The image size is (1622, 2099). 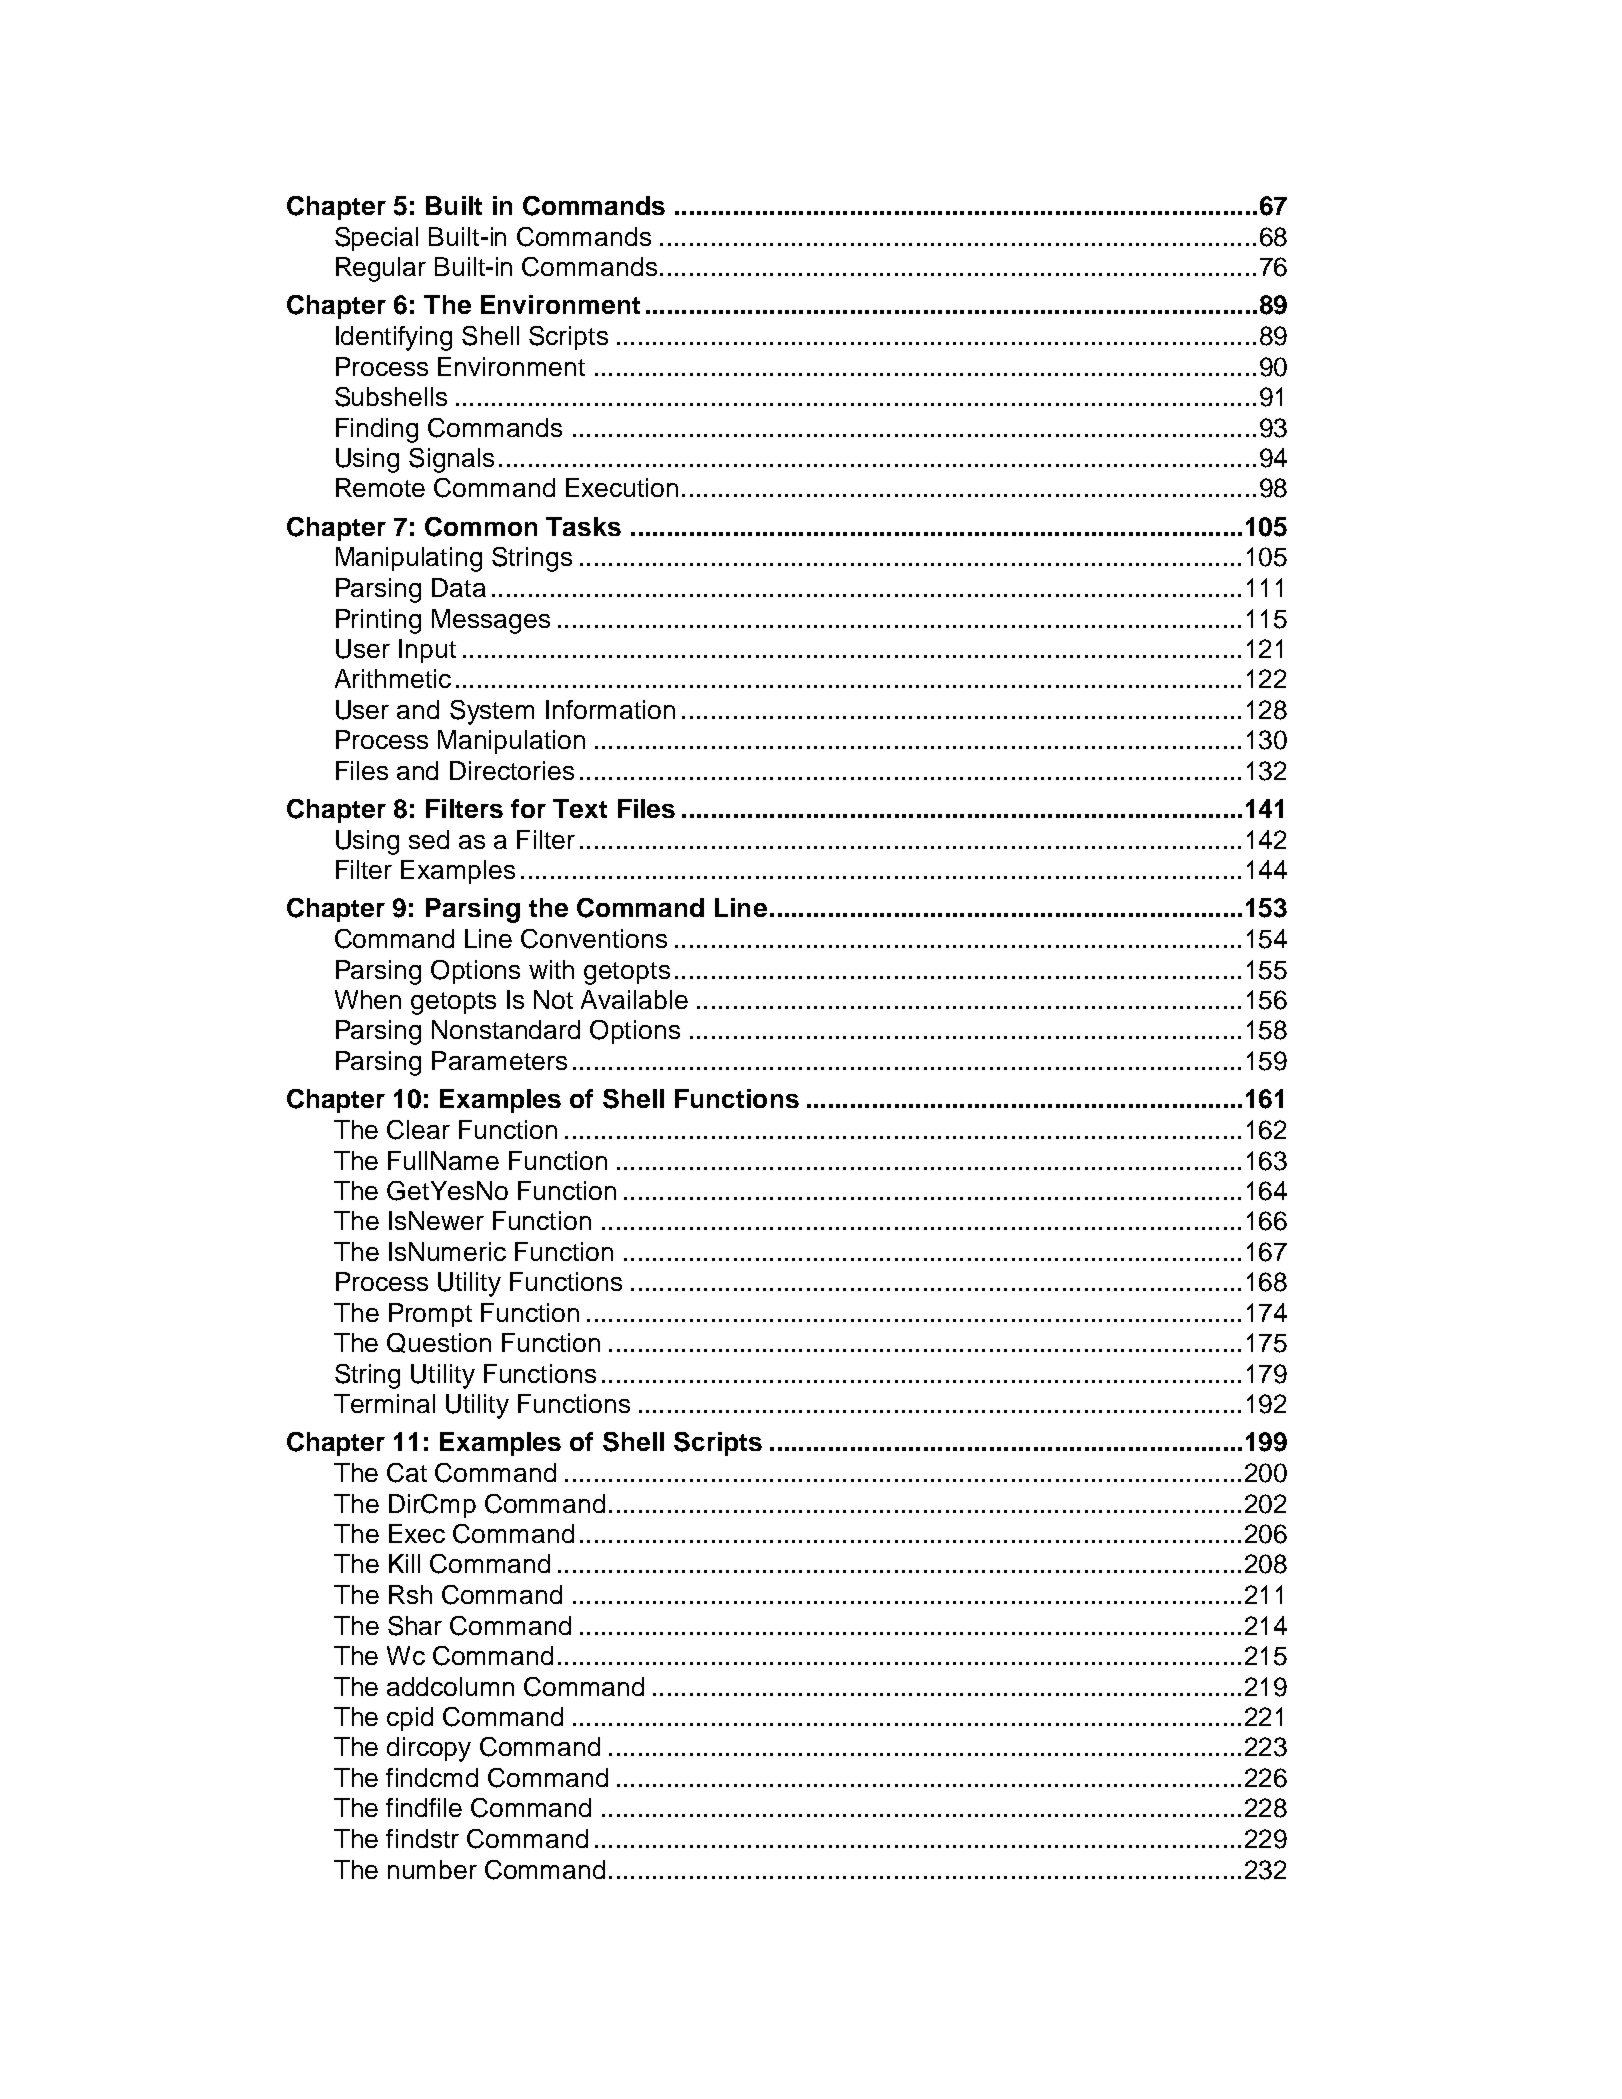 What do you see at coordinates (432, 1869) in the document?
I see `number` at bounding box center [432, 1869].
